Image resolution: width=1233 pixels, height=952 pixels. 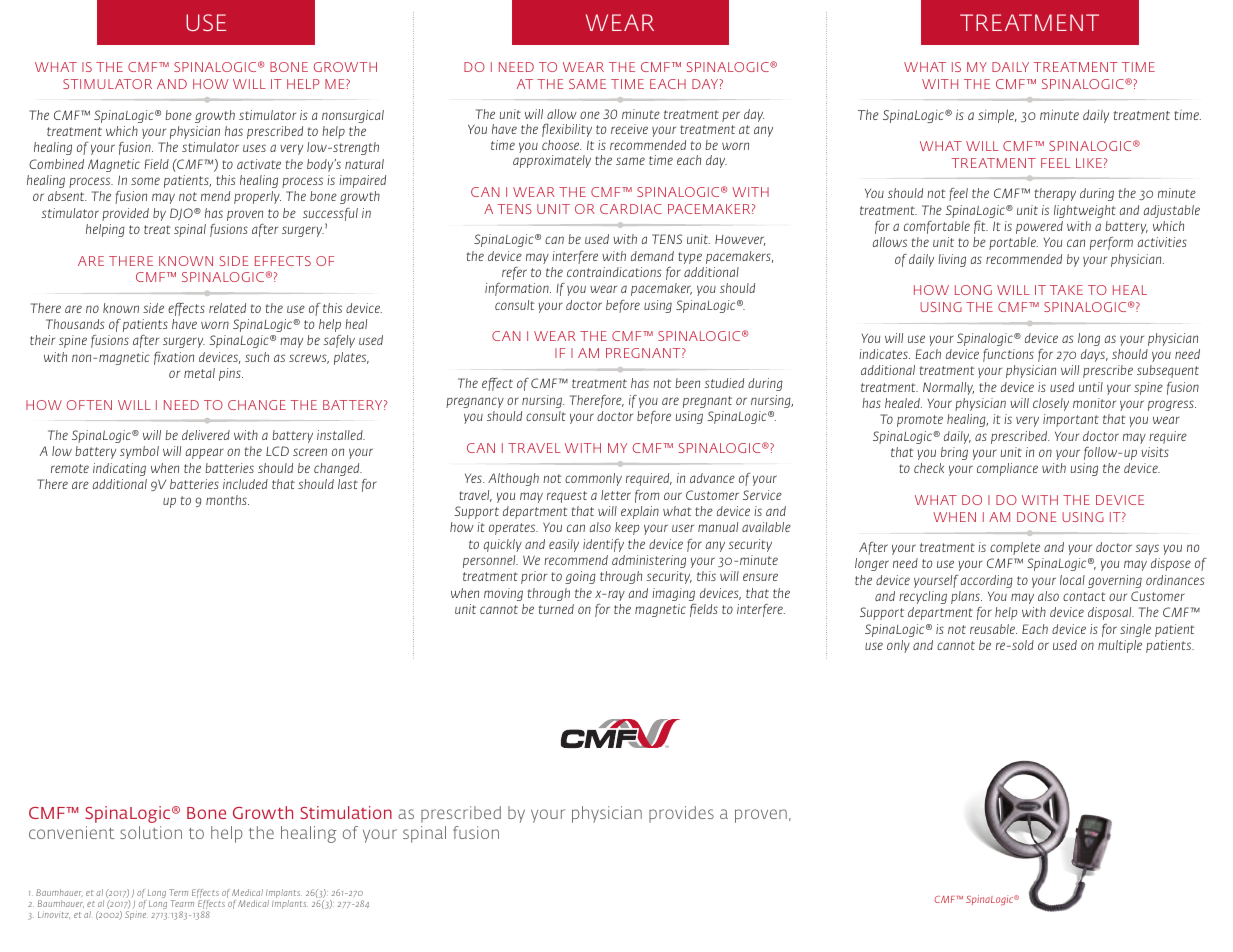 I want to click on uses, so click(x=254, y=148).
